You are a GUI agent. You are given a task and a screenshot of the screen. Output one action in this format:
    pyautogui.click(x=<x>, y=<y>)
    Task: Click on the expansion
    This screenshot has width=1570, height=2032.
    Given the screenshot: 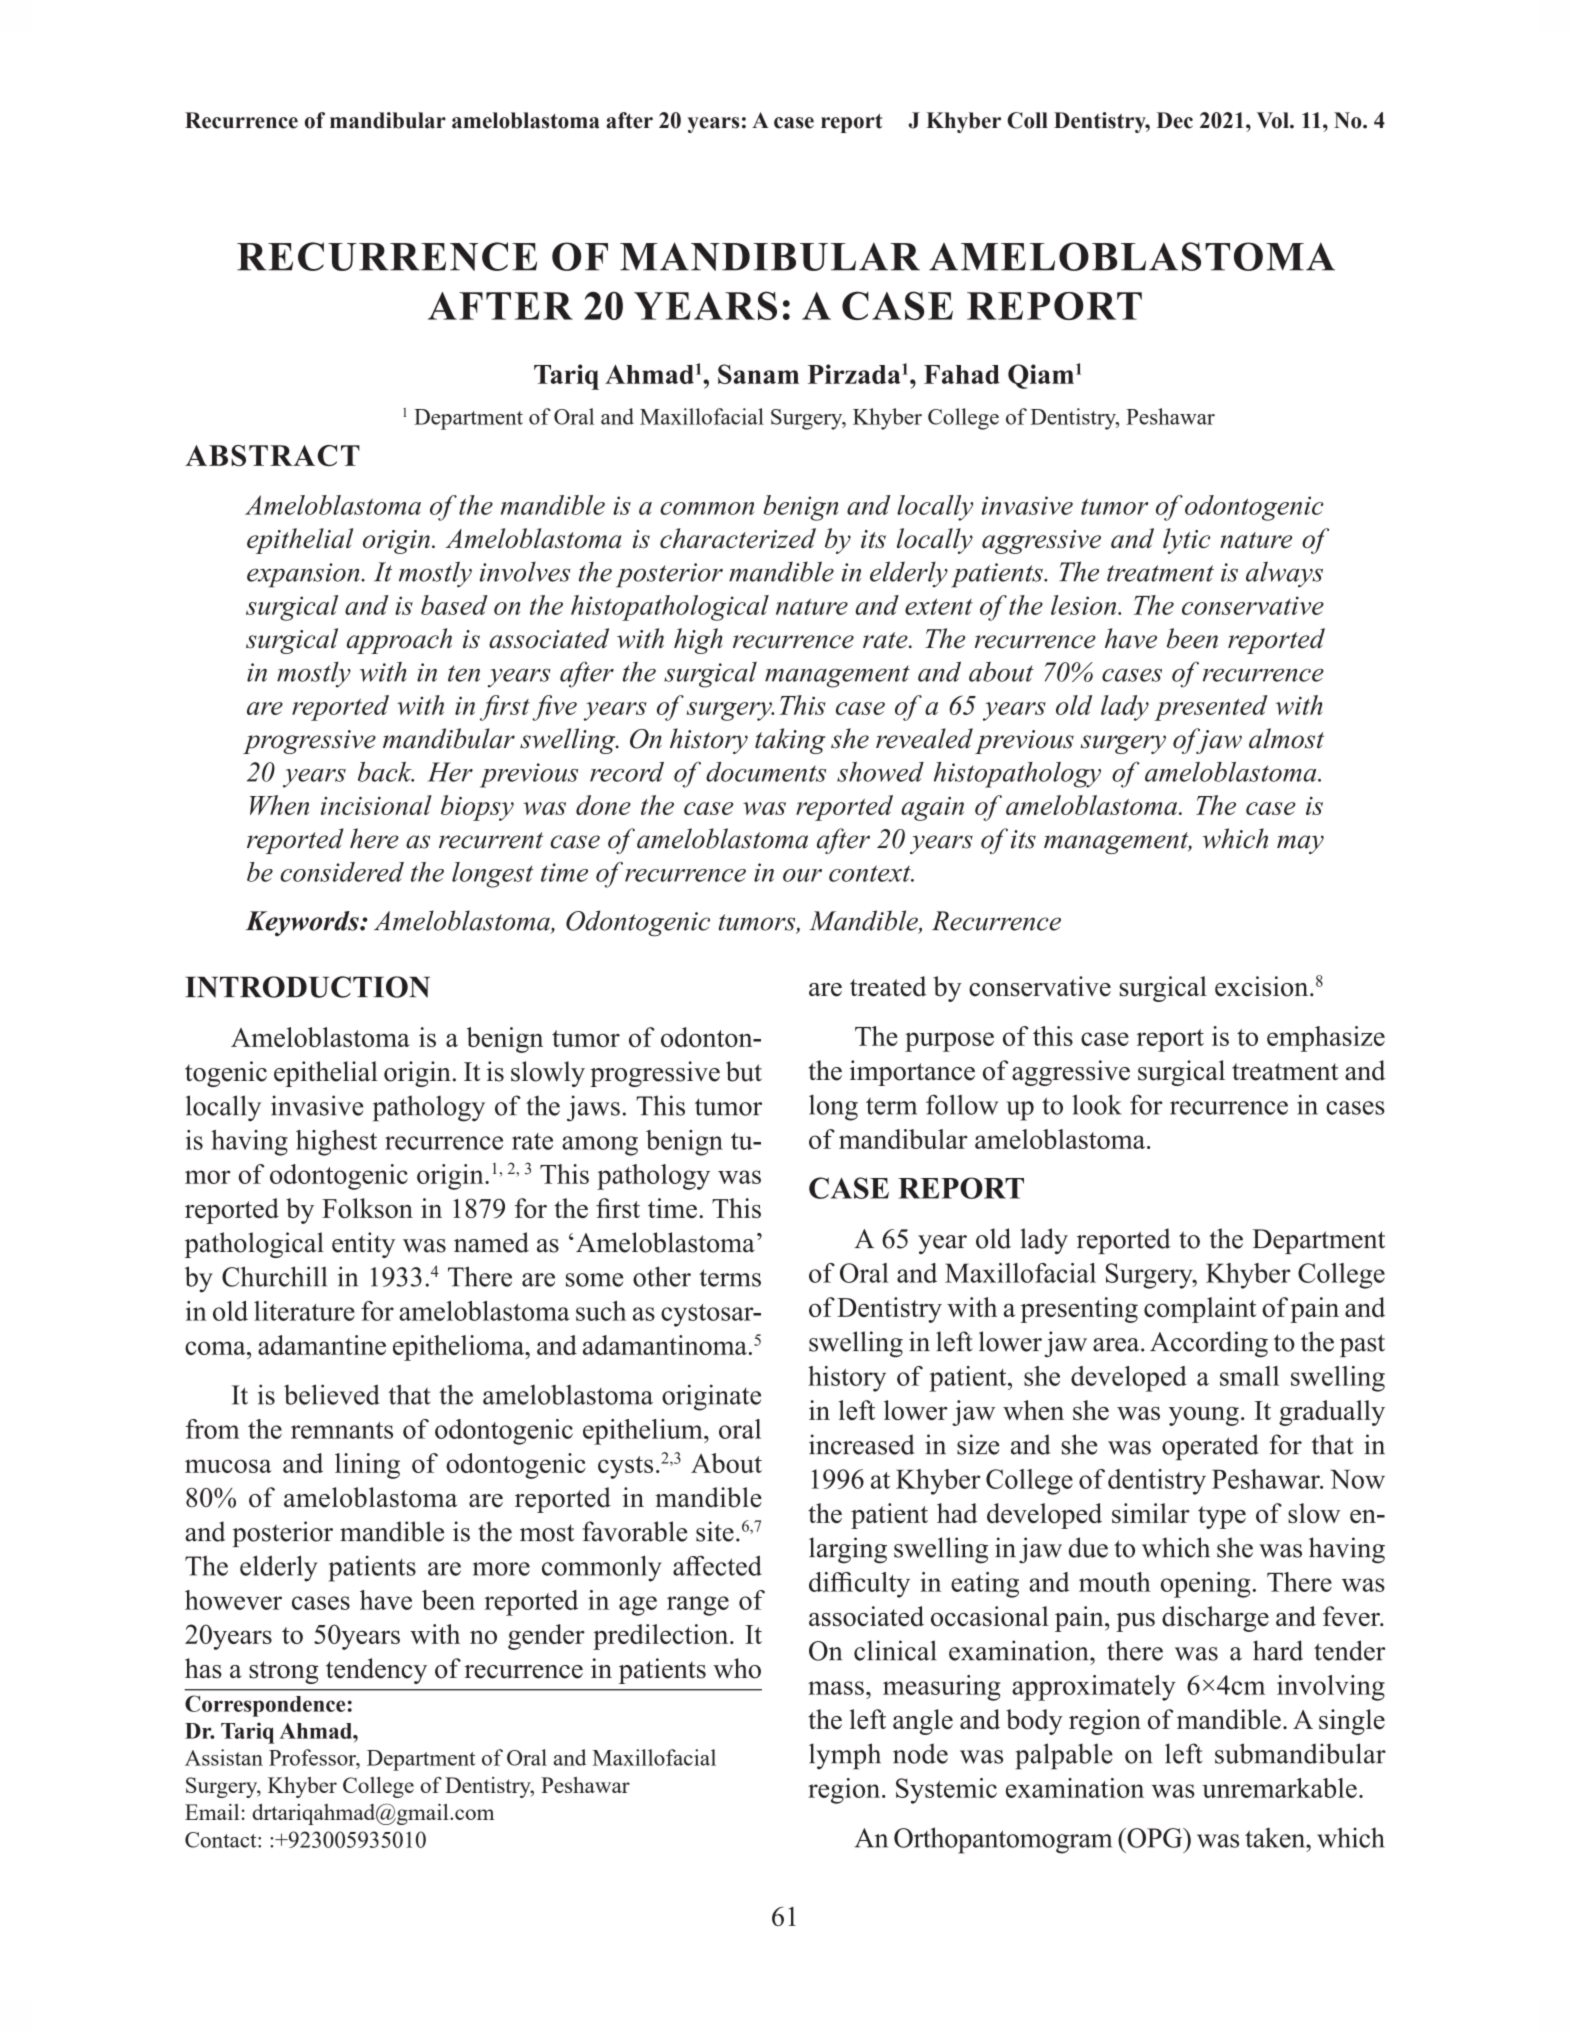 What is the action you would take?
    pyautogui.click(x=304, y=575)
